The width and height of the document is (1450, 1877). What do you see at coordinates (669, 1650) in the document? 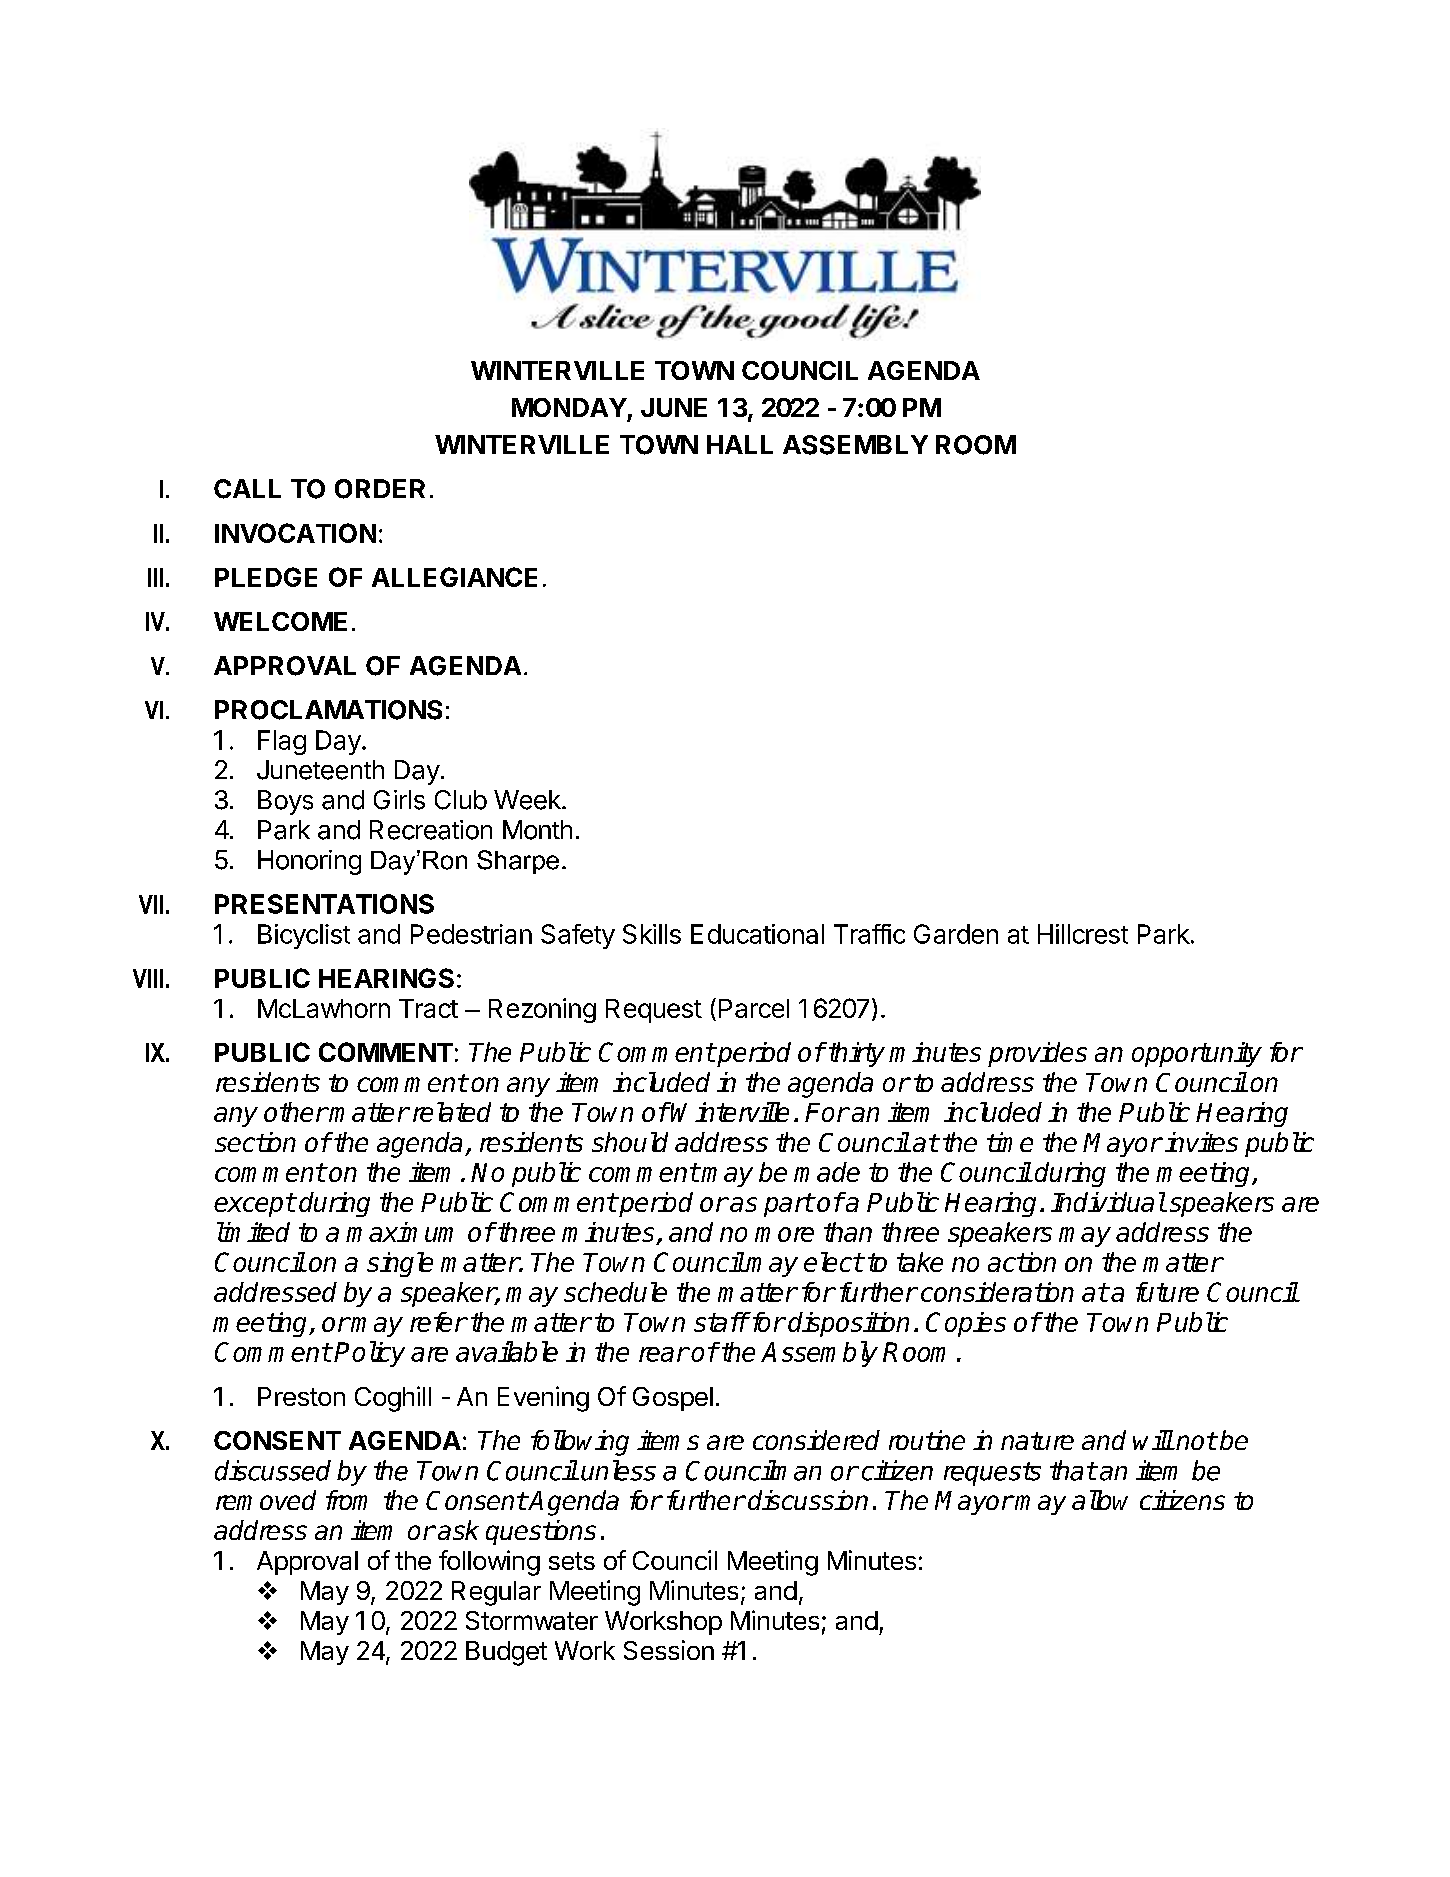
I see `Session` at bounding box center [669, 1650].
